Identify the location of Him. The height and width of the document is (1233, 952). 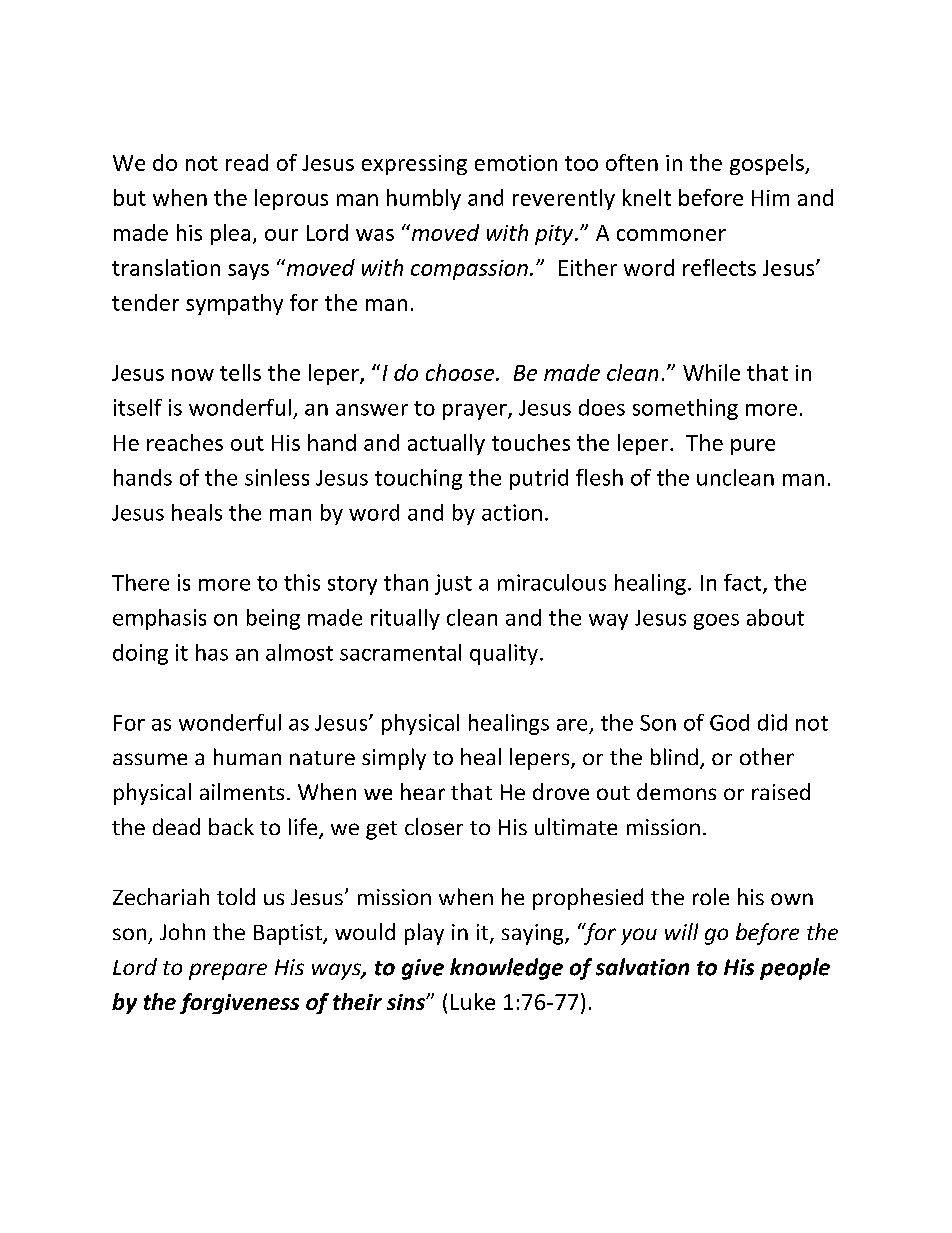
(770, 198).
